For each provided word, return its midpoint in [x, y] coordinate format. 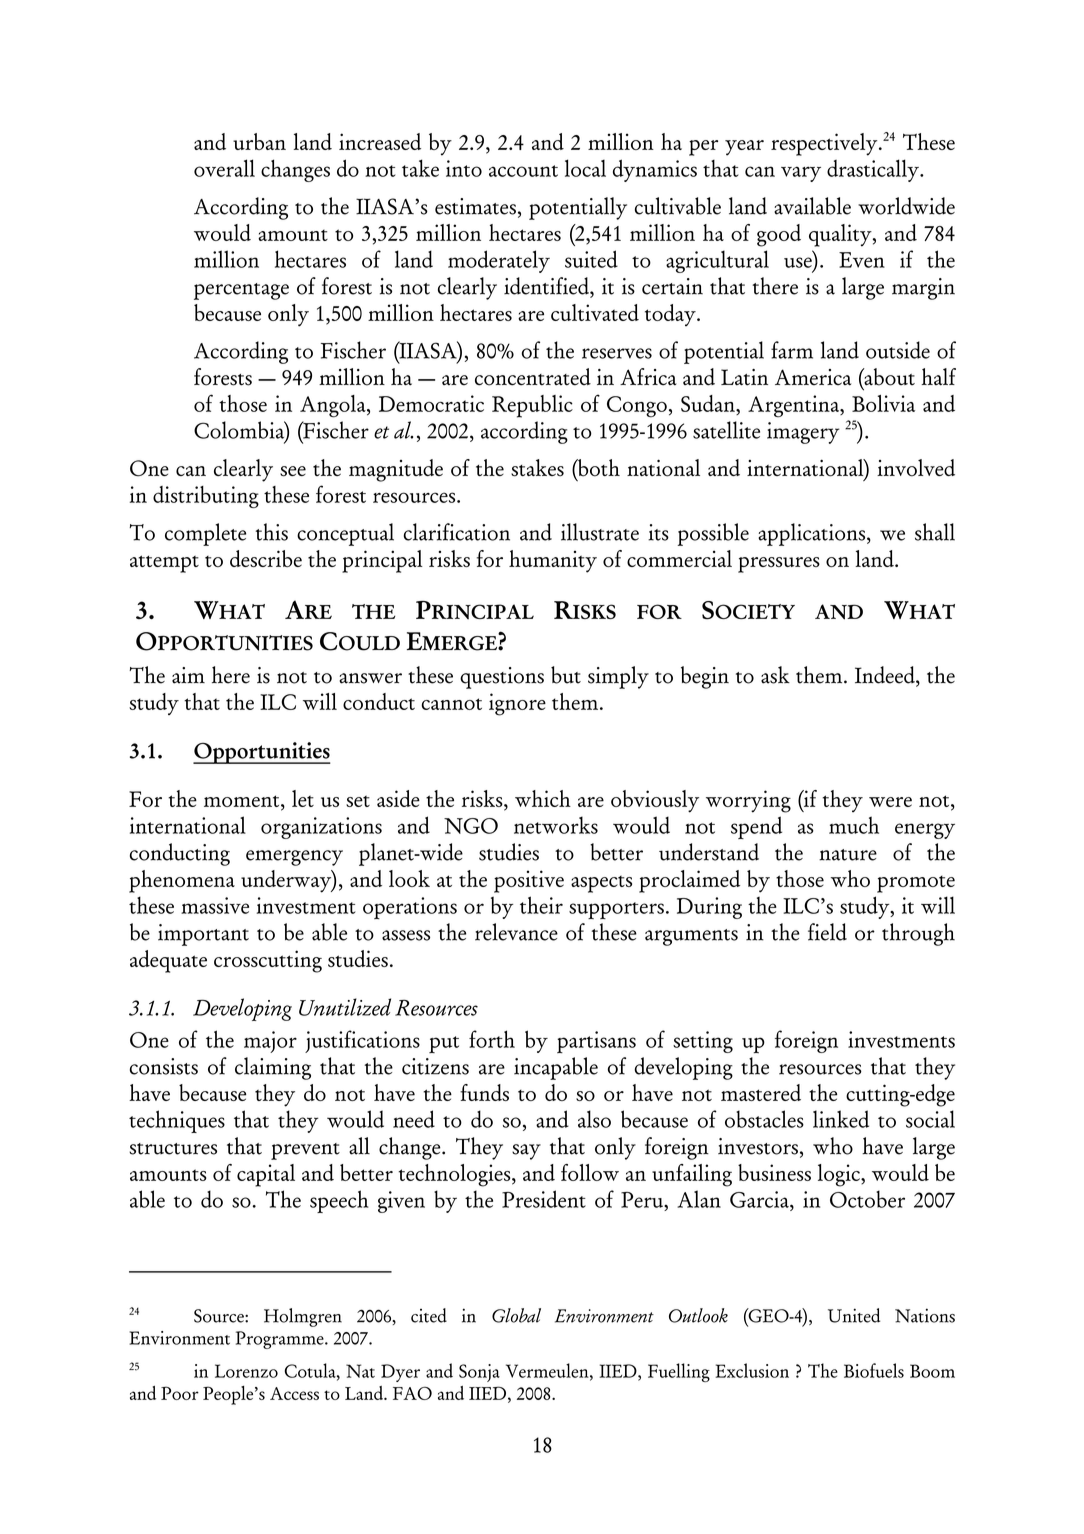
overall [224, 168]
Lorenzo [246, 1371]
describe [266, 558]
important [203, 935]
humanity [553, 561]
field [827, 932]
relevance [516, 932]
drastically [874, 170]
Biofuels [874, 1370]
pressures [779, 565]
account [523, 171]
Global [516, 1315]
